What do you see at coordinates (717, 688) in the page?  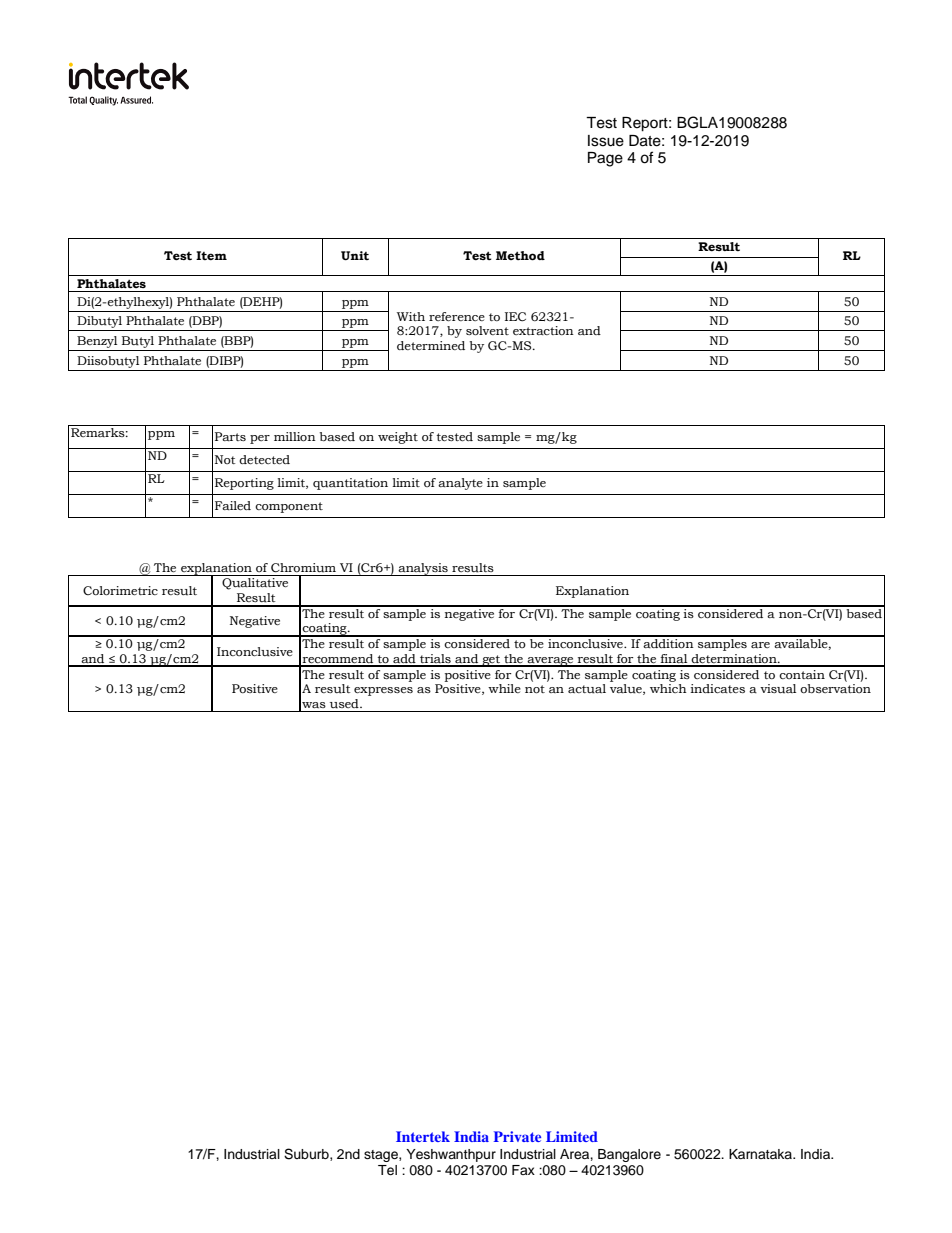 I see `indicates` at bounding box center [717, 688].
